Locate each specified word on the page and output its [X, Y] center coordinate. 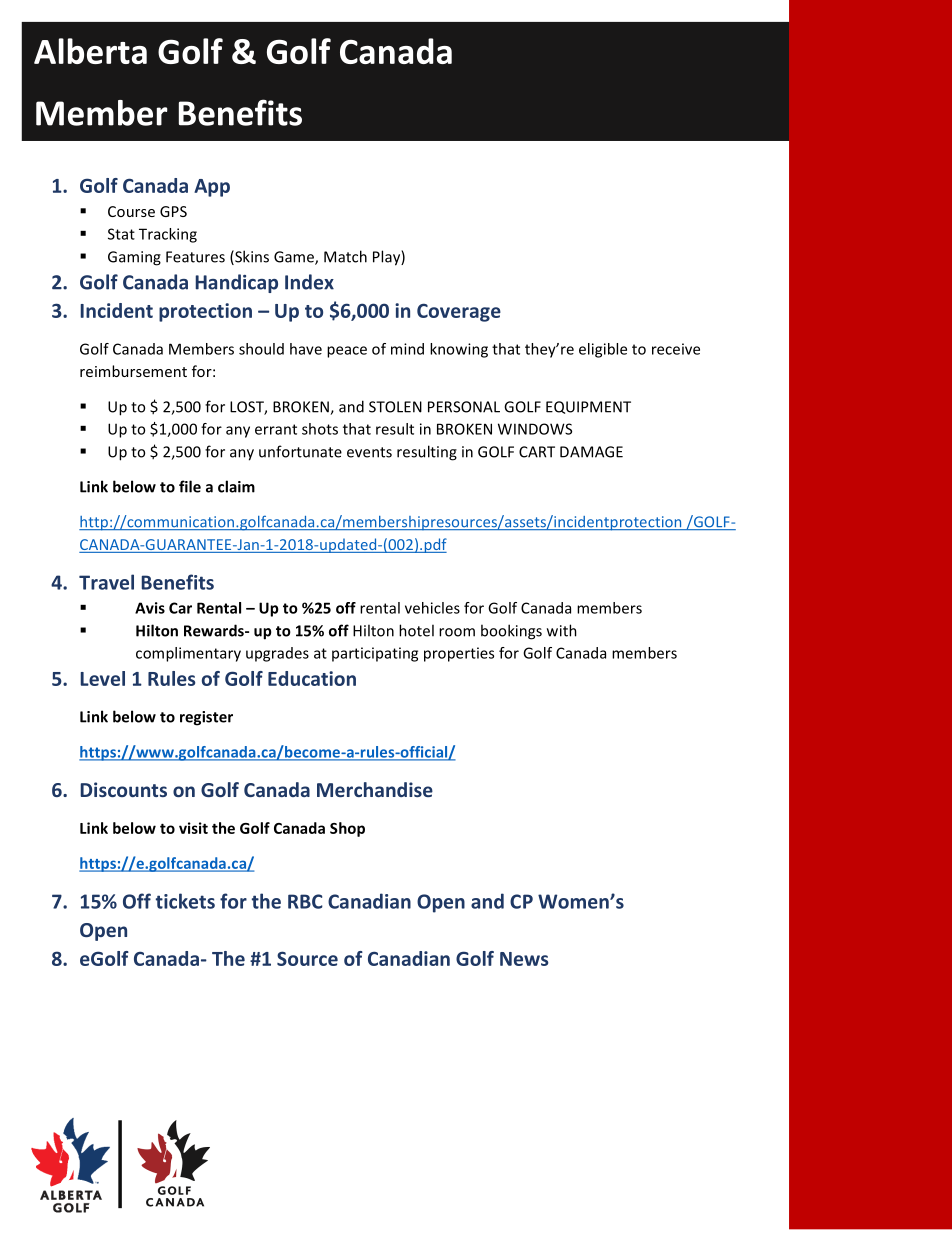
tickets [185, 901]
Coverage [459, 312]
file [190, 486]
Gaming [134, 258]
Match [345, 256]
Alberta [90, 51]
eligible [603, 350]
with [562, 630]
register [206, 718]
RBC [305, 901]
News [524, 959]
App [212, 188]
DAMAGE [591, 452]
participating [375, 654]
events [369, 452]
